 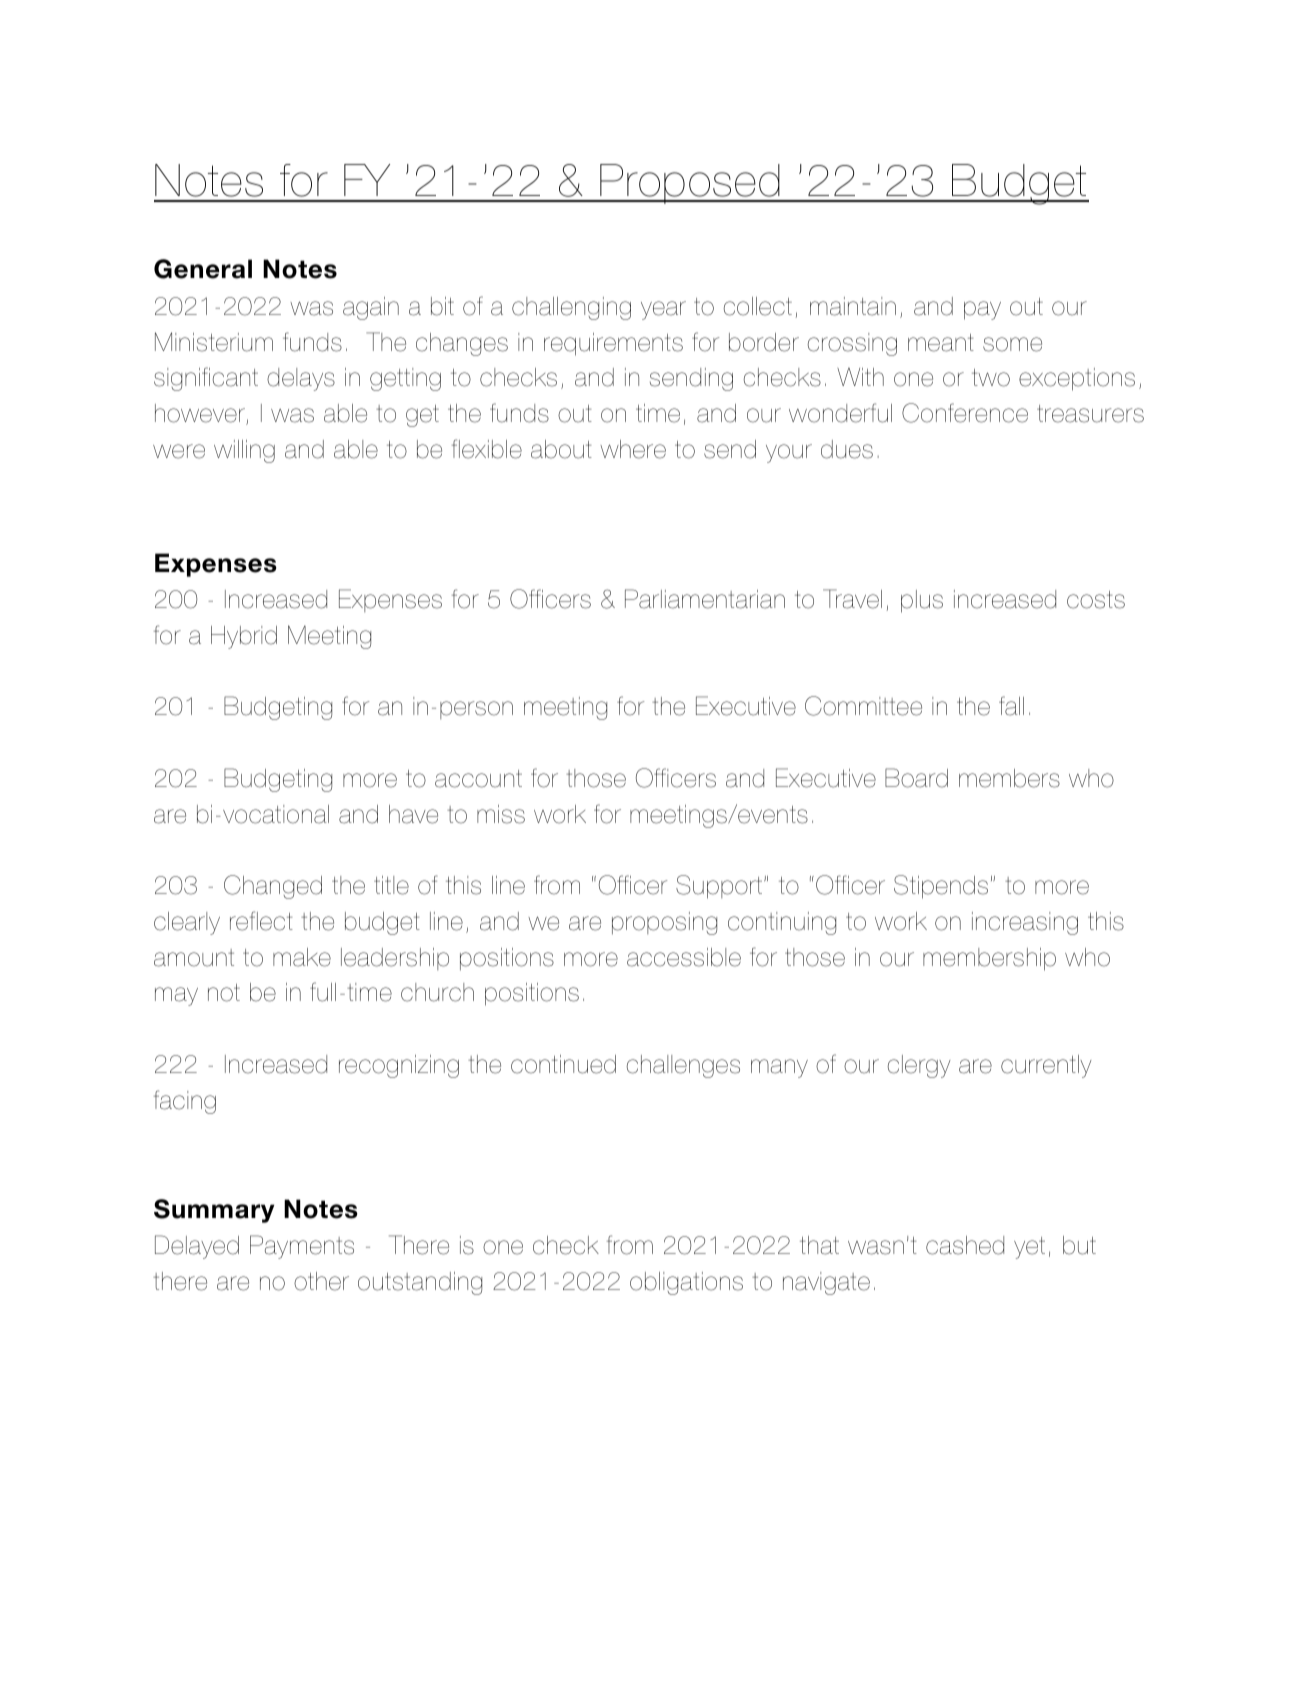 I want to click on plus, so click(x=922, y=601).
